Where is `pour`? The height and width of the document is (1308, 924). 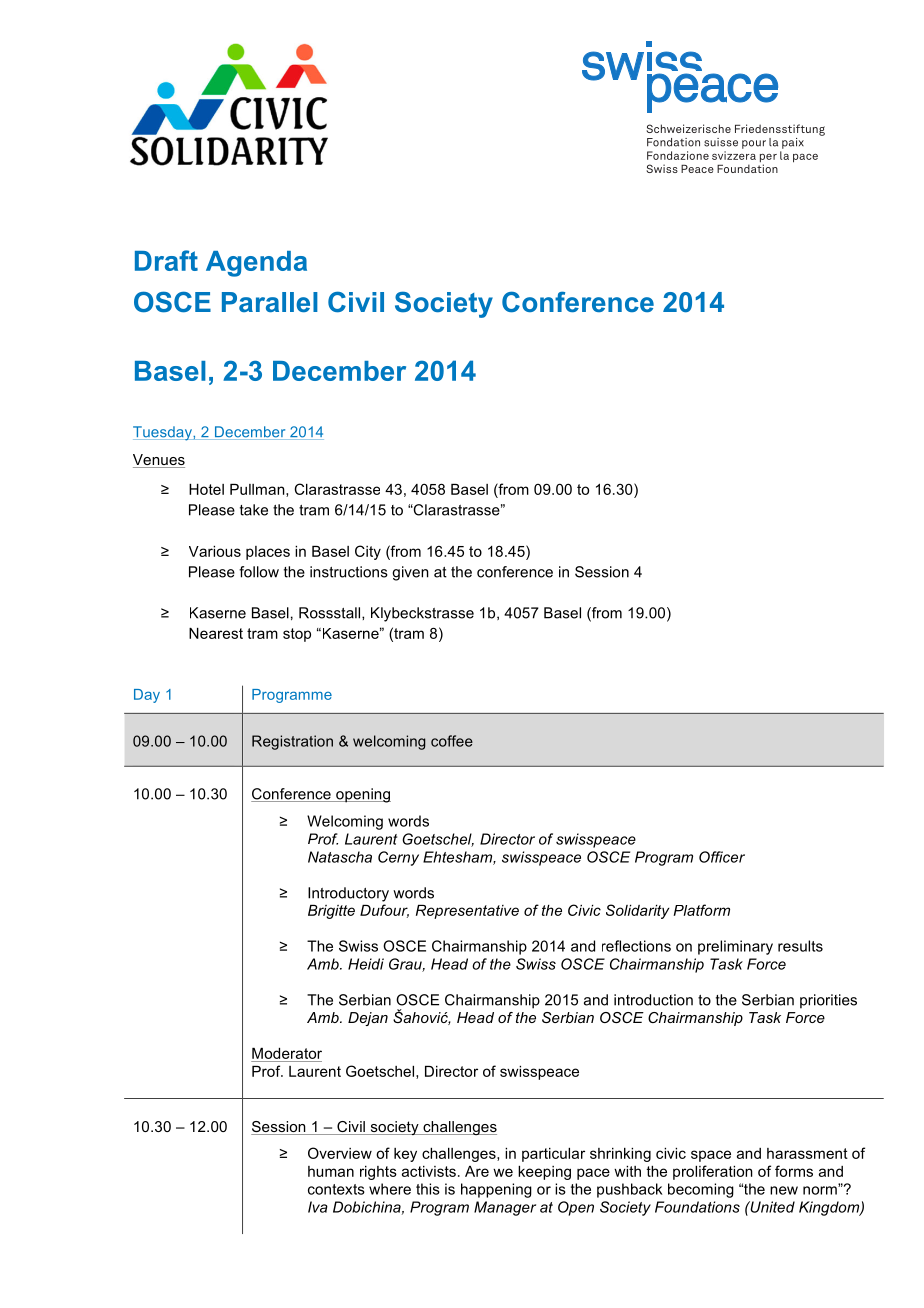
pour is located at coordinates (754, 144).
